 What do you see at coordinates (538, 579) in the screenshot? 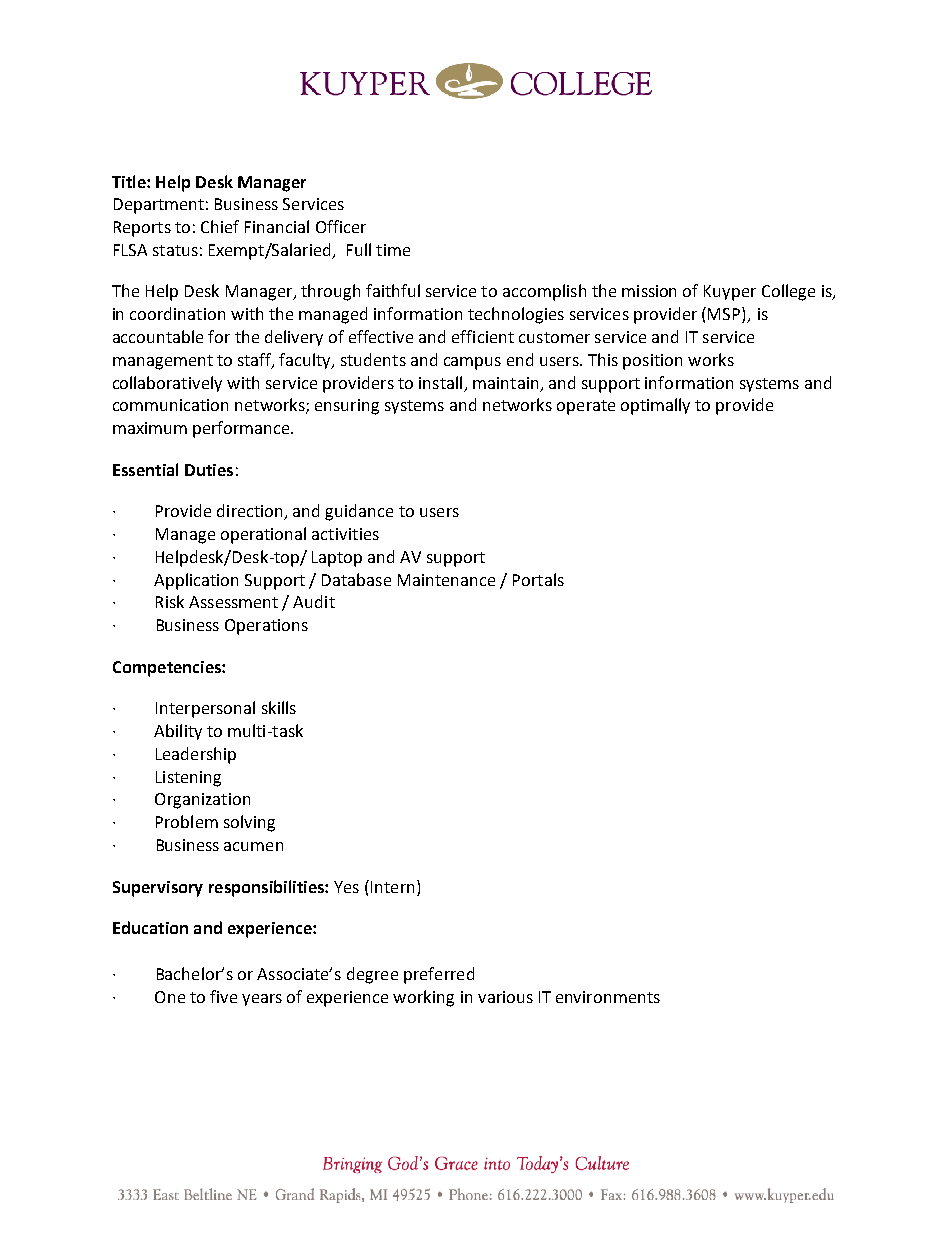
I see `Portals` at bounding box center [538, 579].
